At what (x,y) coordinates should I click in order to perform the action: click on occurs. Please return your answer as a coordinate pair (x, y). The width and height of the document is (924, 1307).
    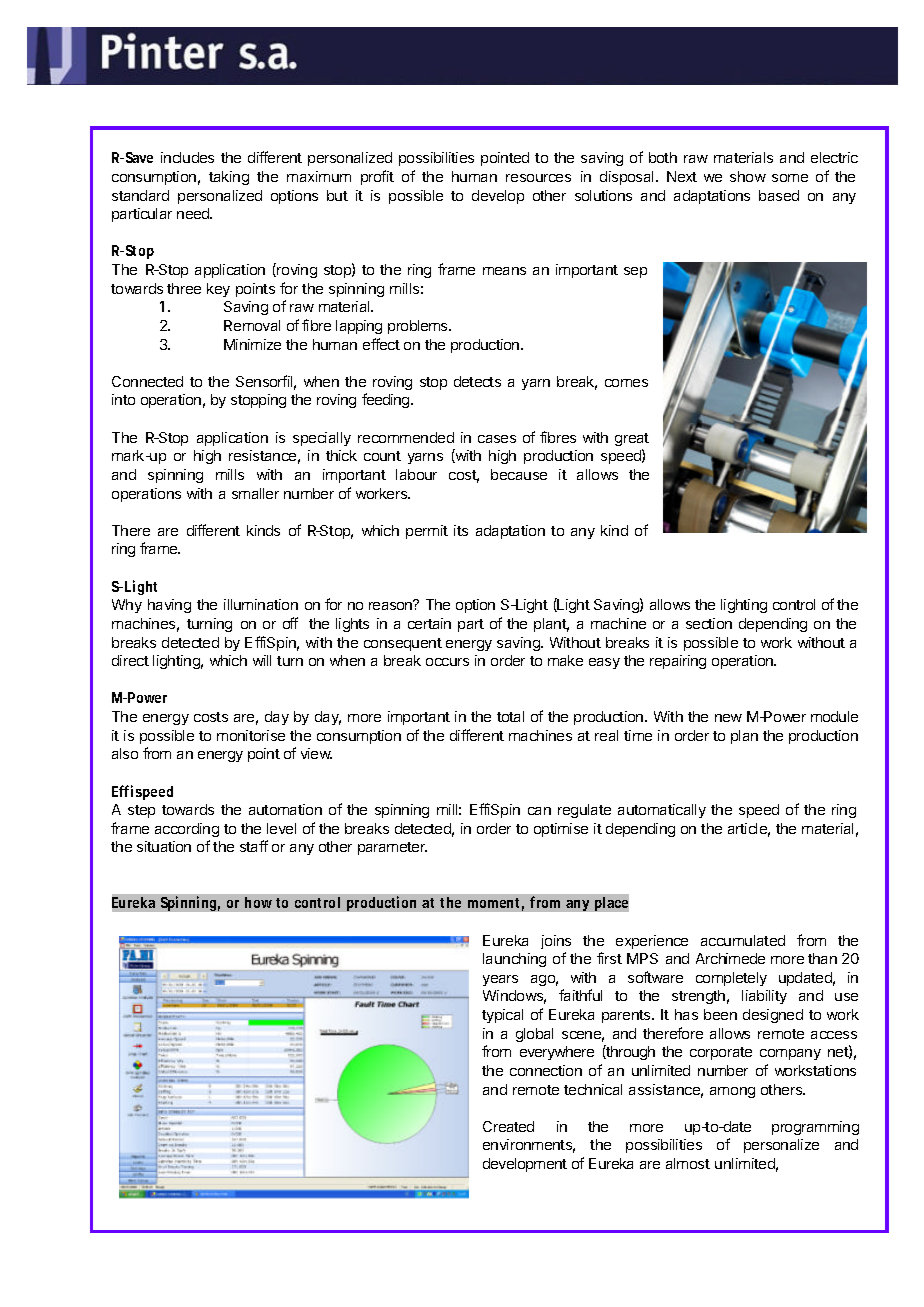
    Looking at the image, I should click on (447, 662).
